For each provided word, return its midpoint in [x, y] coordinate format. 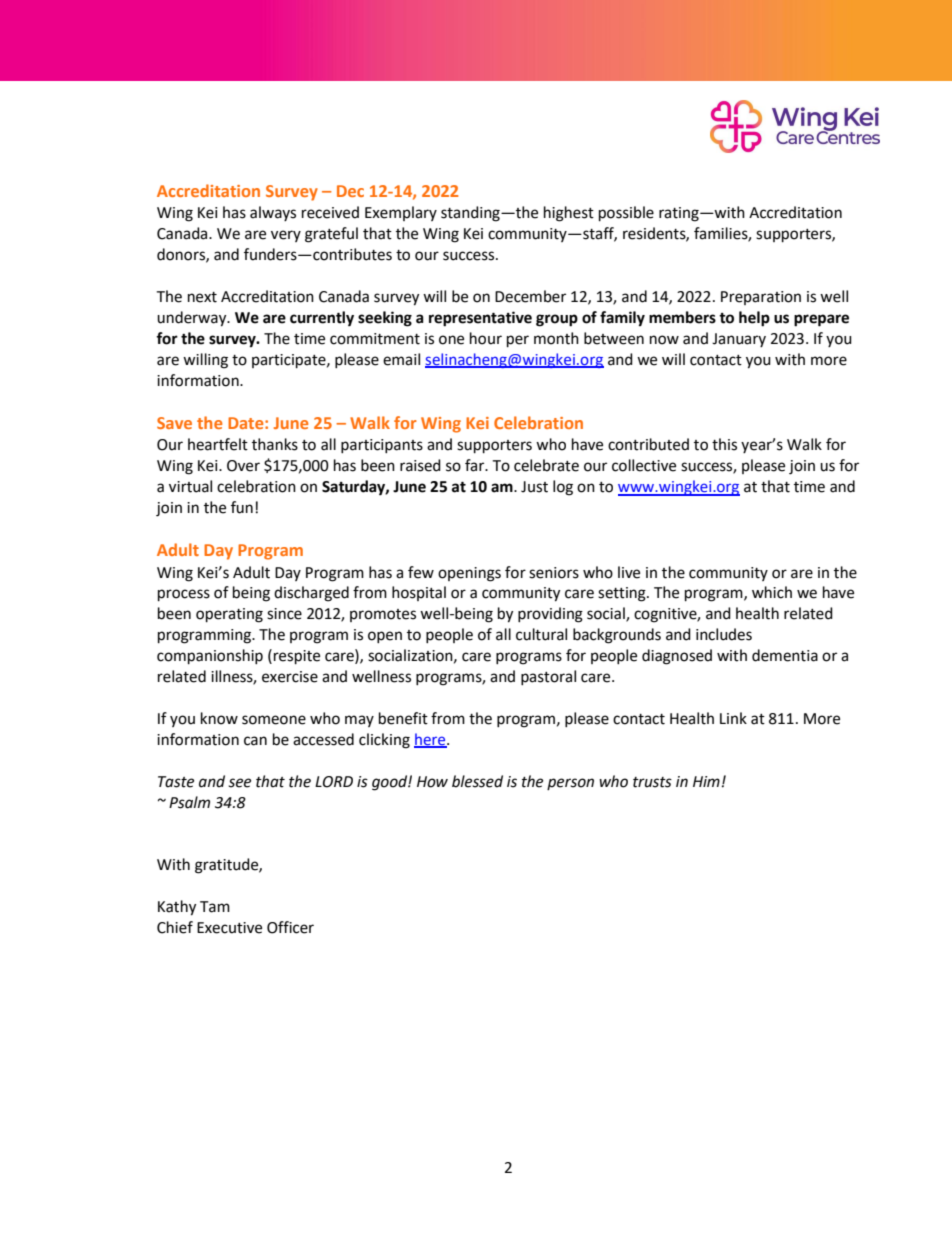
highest [569, 214]
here [431, 740]
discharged [311, 594]
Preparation [761, 298]
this [724, 444]
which [772, 592]
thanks [275, 444]
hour [486, 338]
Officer [290, 927]
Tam [215, 907]
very [286, 236]
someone [274, 720]
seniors [554, 573]
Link [733, 718]
